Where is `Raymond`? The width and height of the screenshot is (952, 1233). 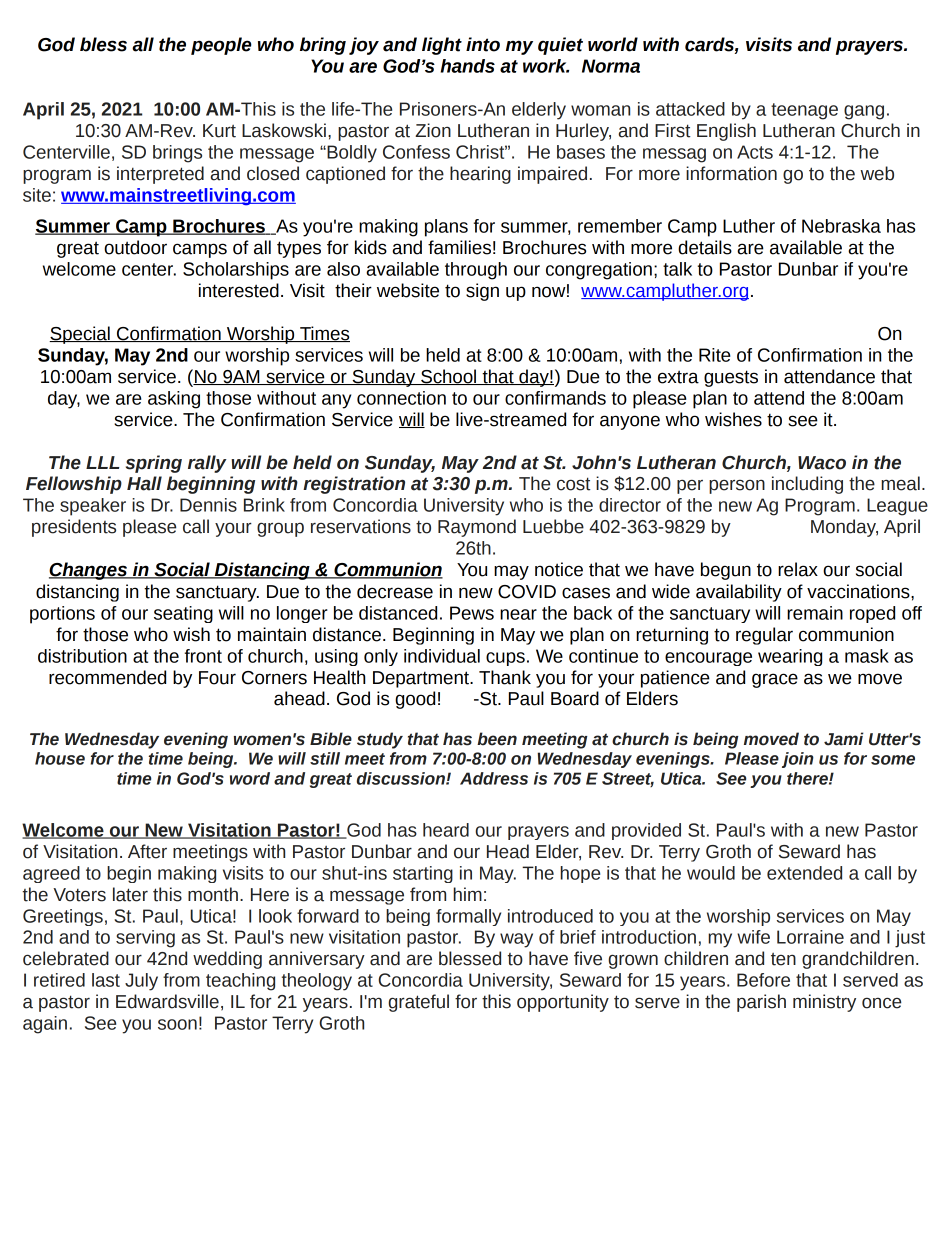 Raymond is located at coordinates (477, 528).
